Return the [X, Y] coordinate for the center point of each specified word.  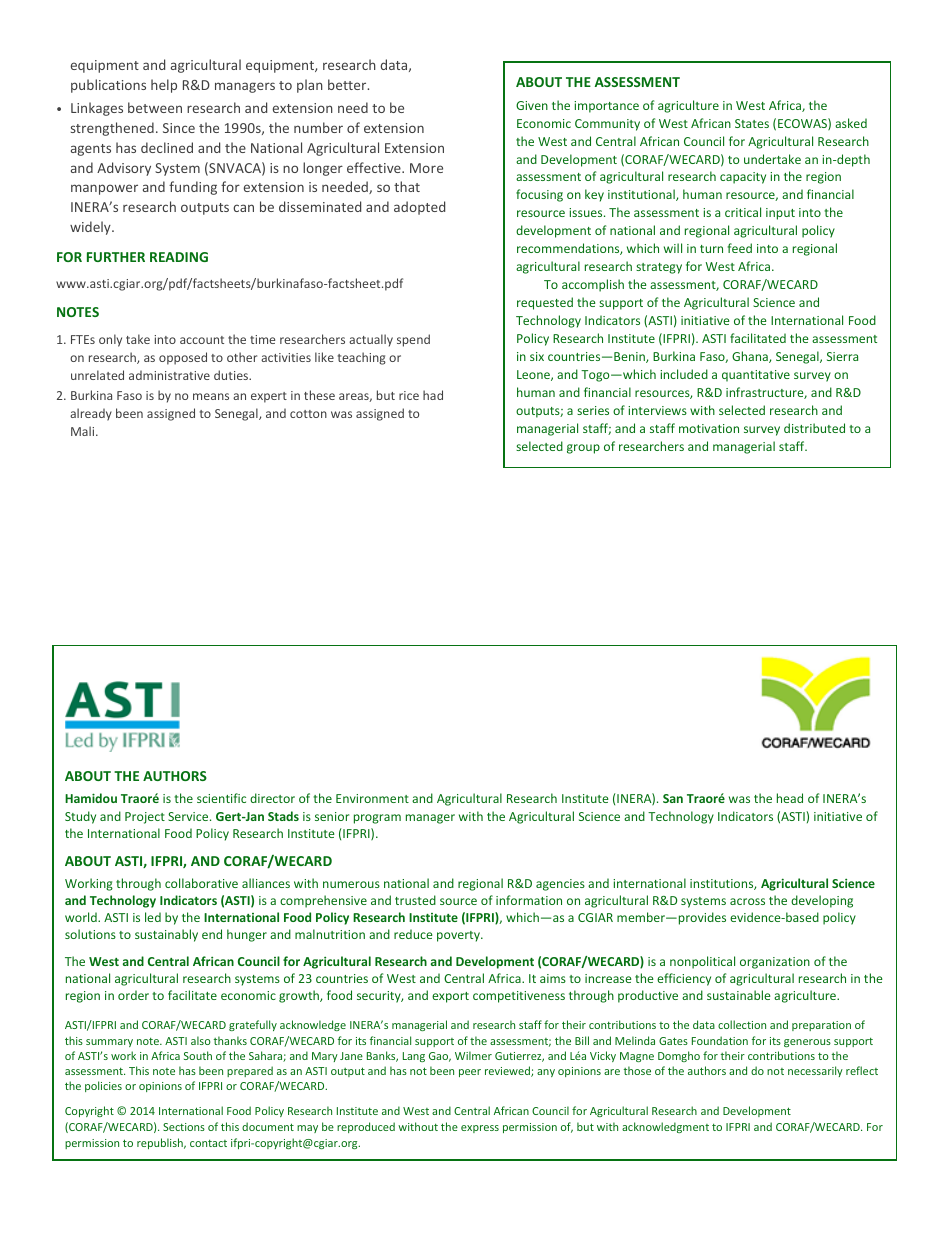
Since [179, 128]
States [752, 123]
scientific [221, 798]
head [790, 798]
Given [532, 105]
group [583, 449]
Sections [184, 1127]
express [480, 1129]
